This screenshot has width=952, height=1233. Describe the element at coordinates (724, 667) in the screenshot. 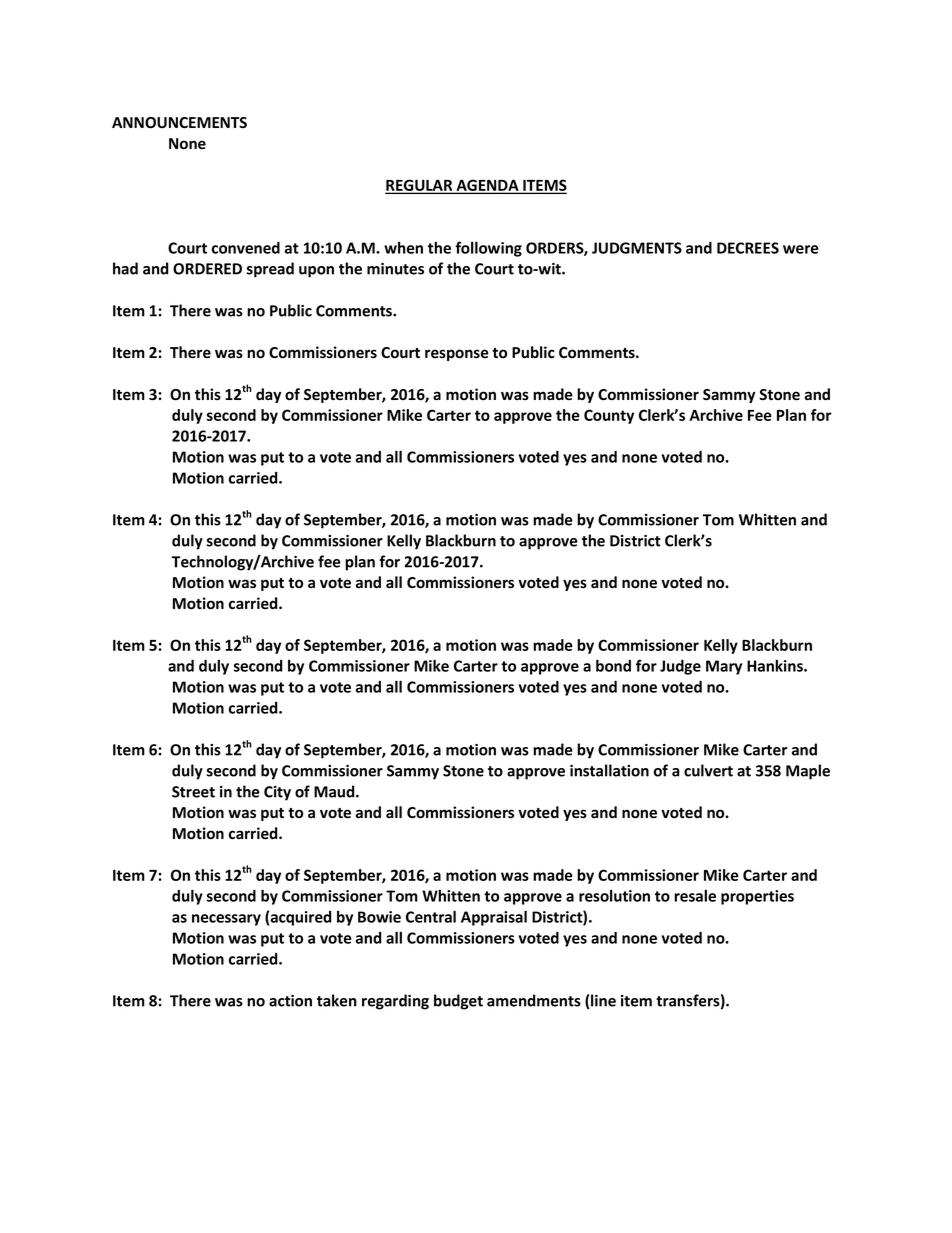

I see `Mary` at that location.
